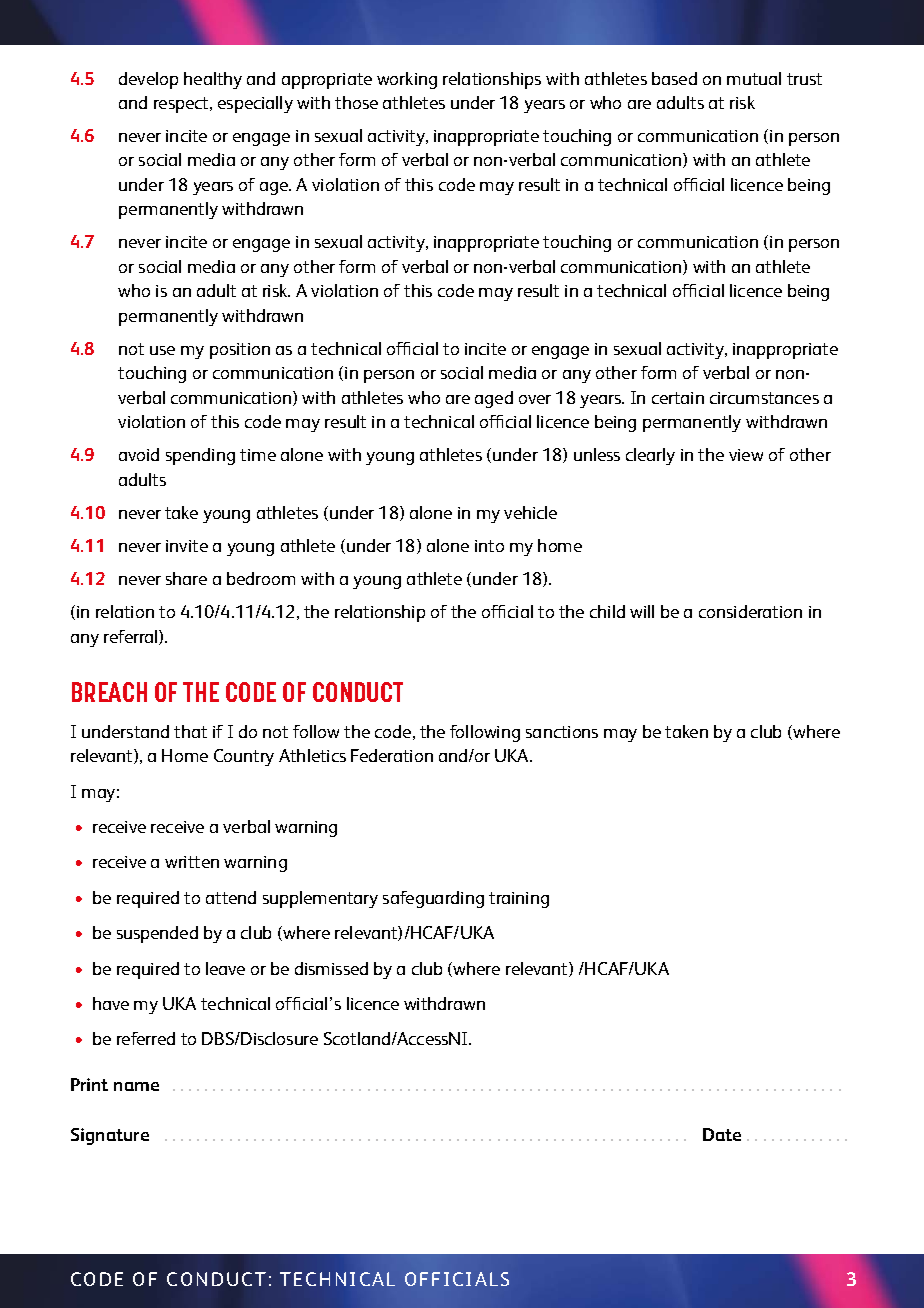  I want to click on respect, so click(183, 105).
